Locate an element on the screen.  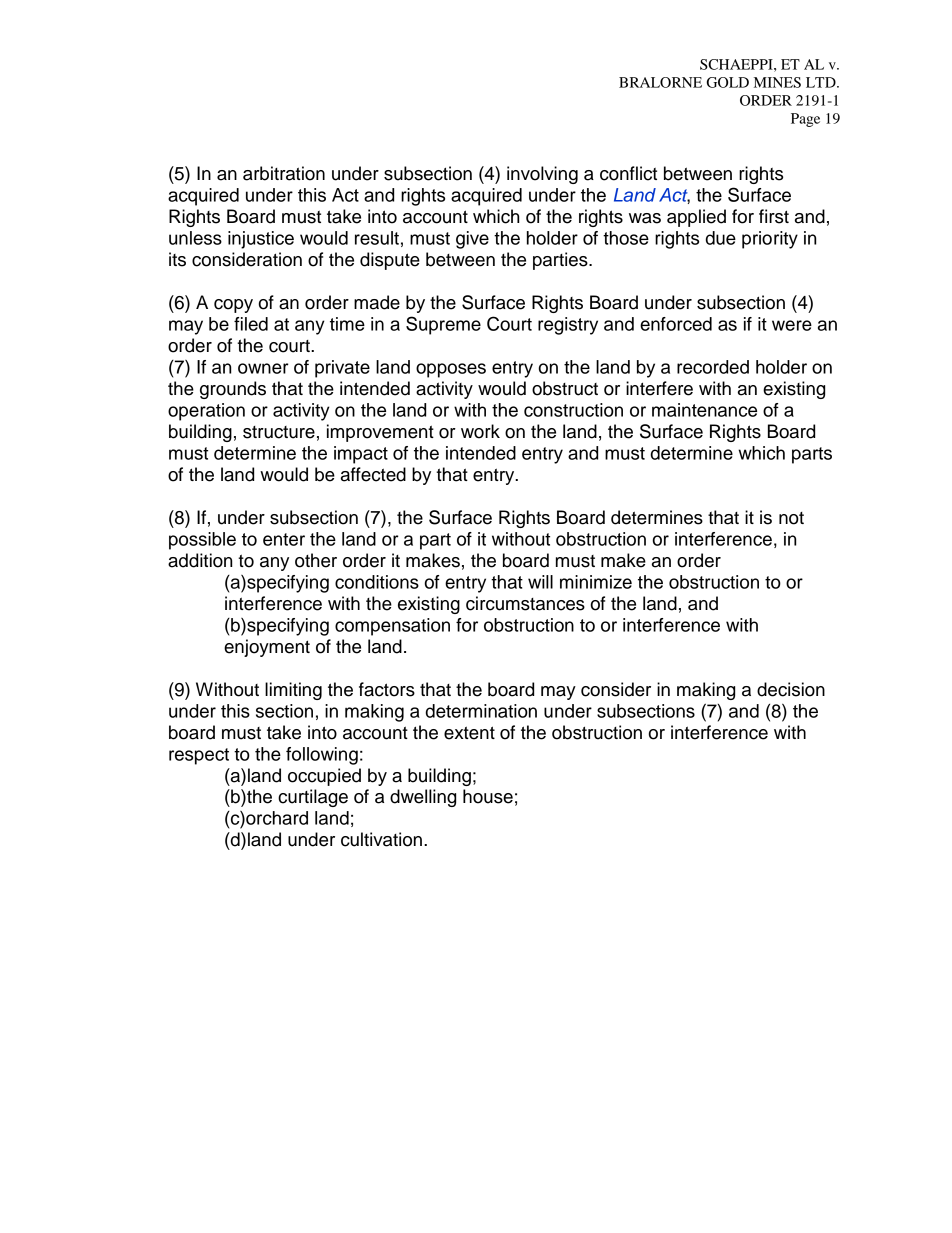
filed is located at coordinates (251, 324).
